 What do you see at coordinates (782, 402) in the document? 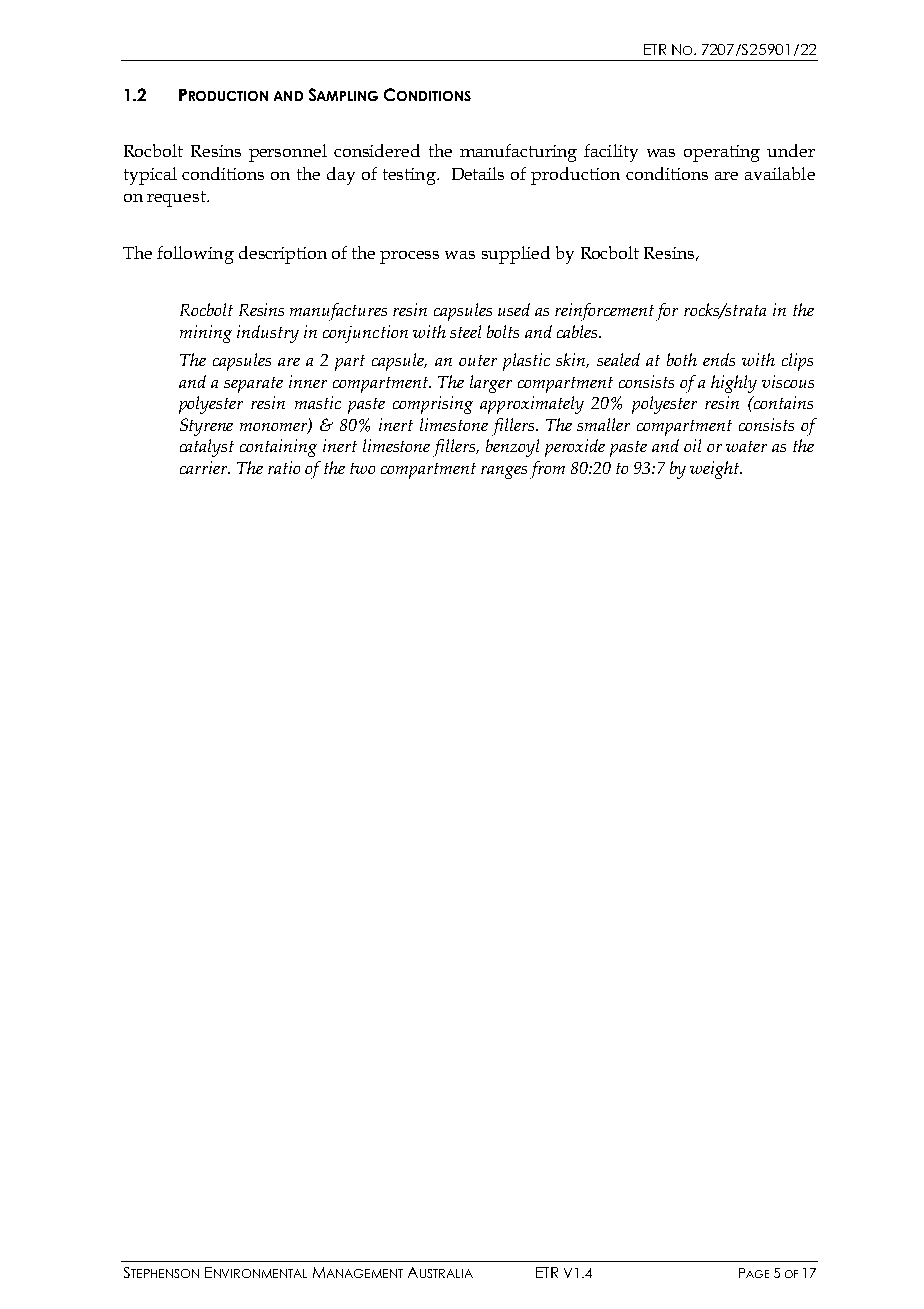
I see `contains` at bounding box center [782, 402].
